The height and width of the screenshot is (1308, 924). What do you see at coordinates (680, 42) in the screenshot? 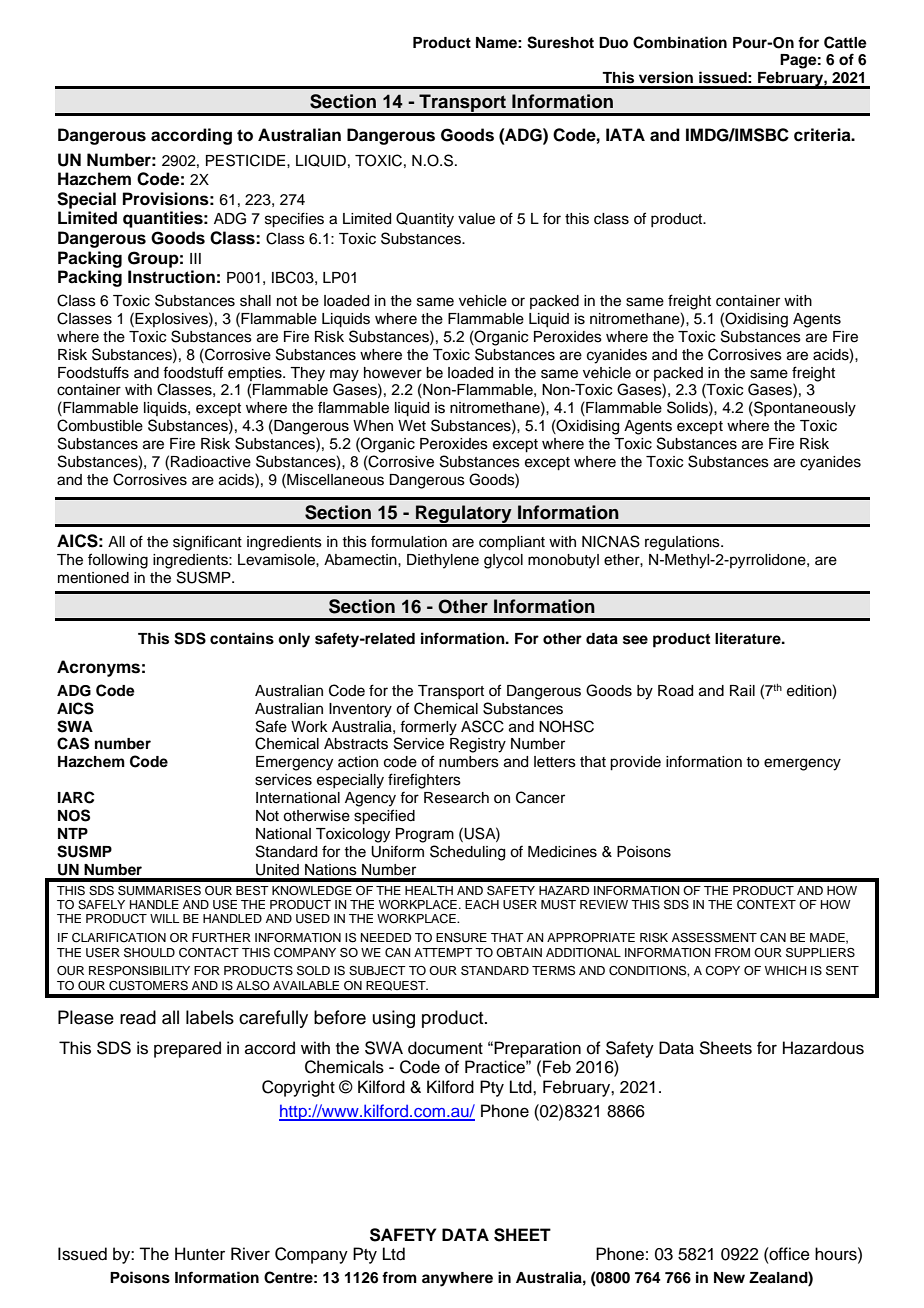
I see `Combination` at bounding box center [680, 42].
